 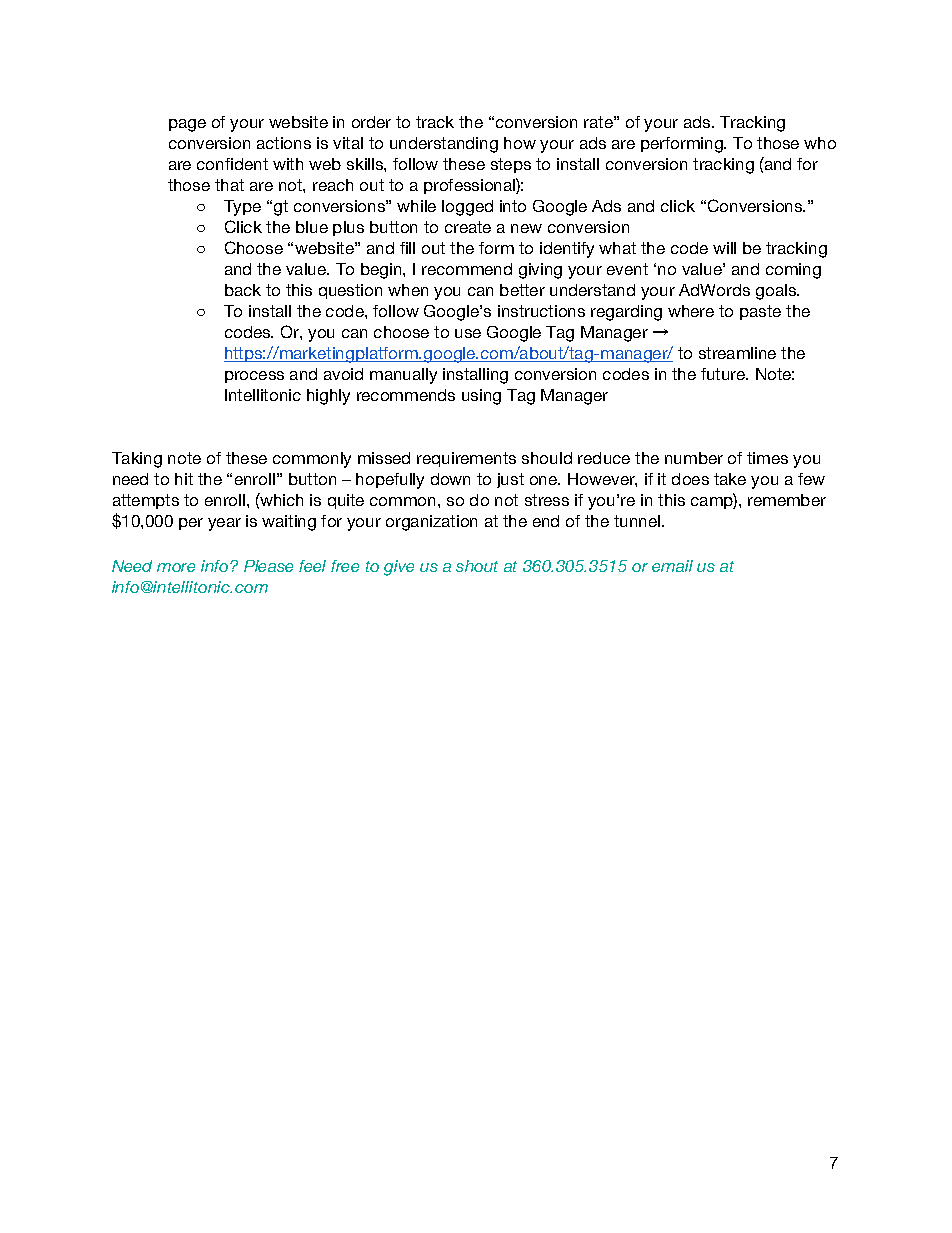 What do you see at coordinates (176, 567) in the screenshot?
I see `more` at bounding box center [176, 567].
